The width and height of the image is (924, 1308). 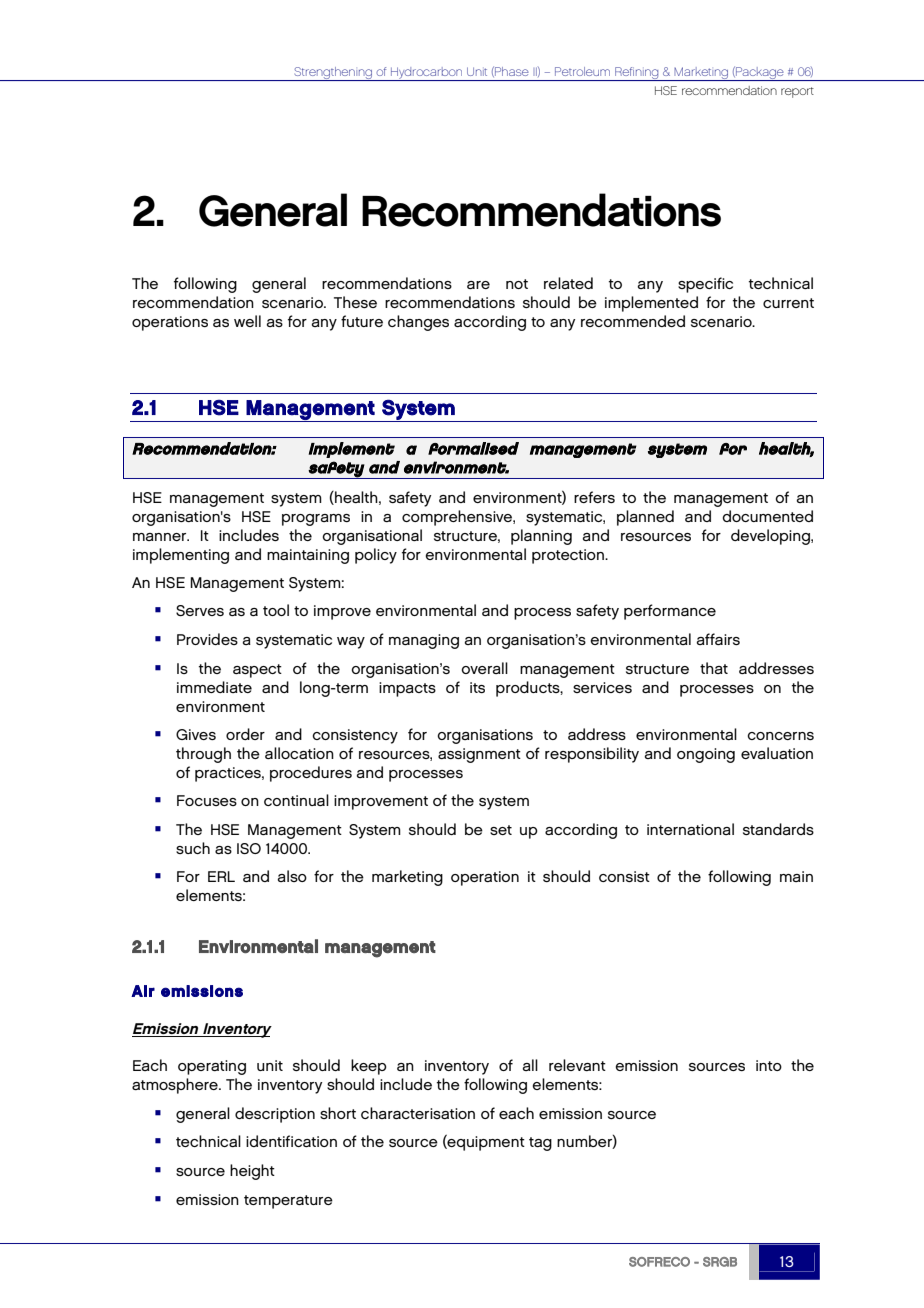 What do you see at coordinates (690, 829) in the image?
I see `international` at bounding box center [690, 829].
